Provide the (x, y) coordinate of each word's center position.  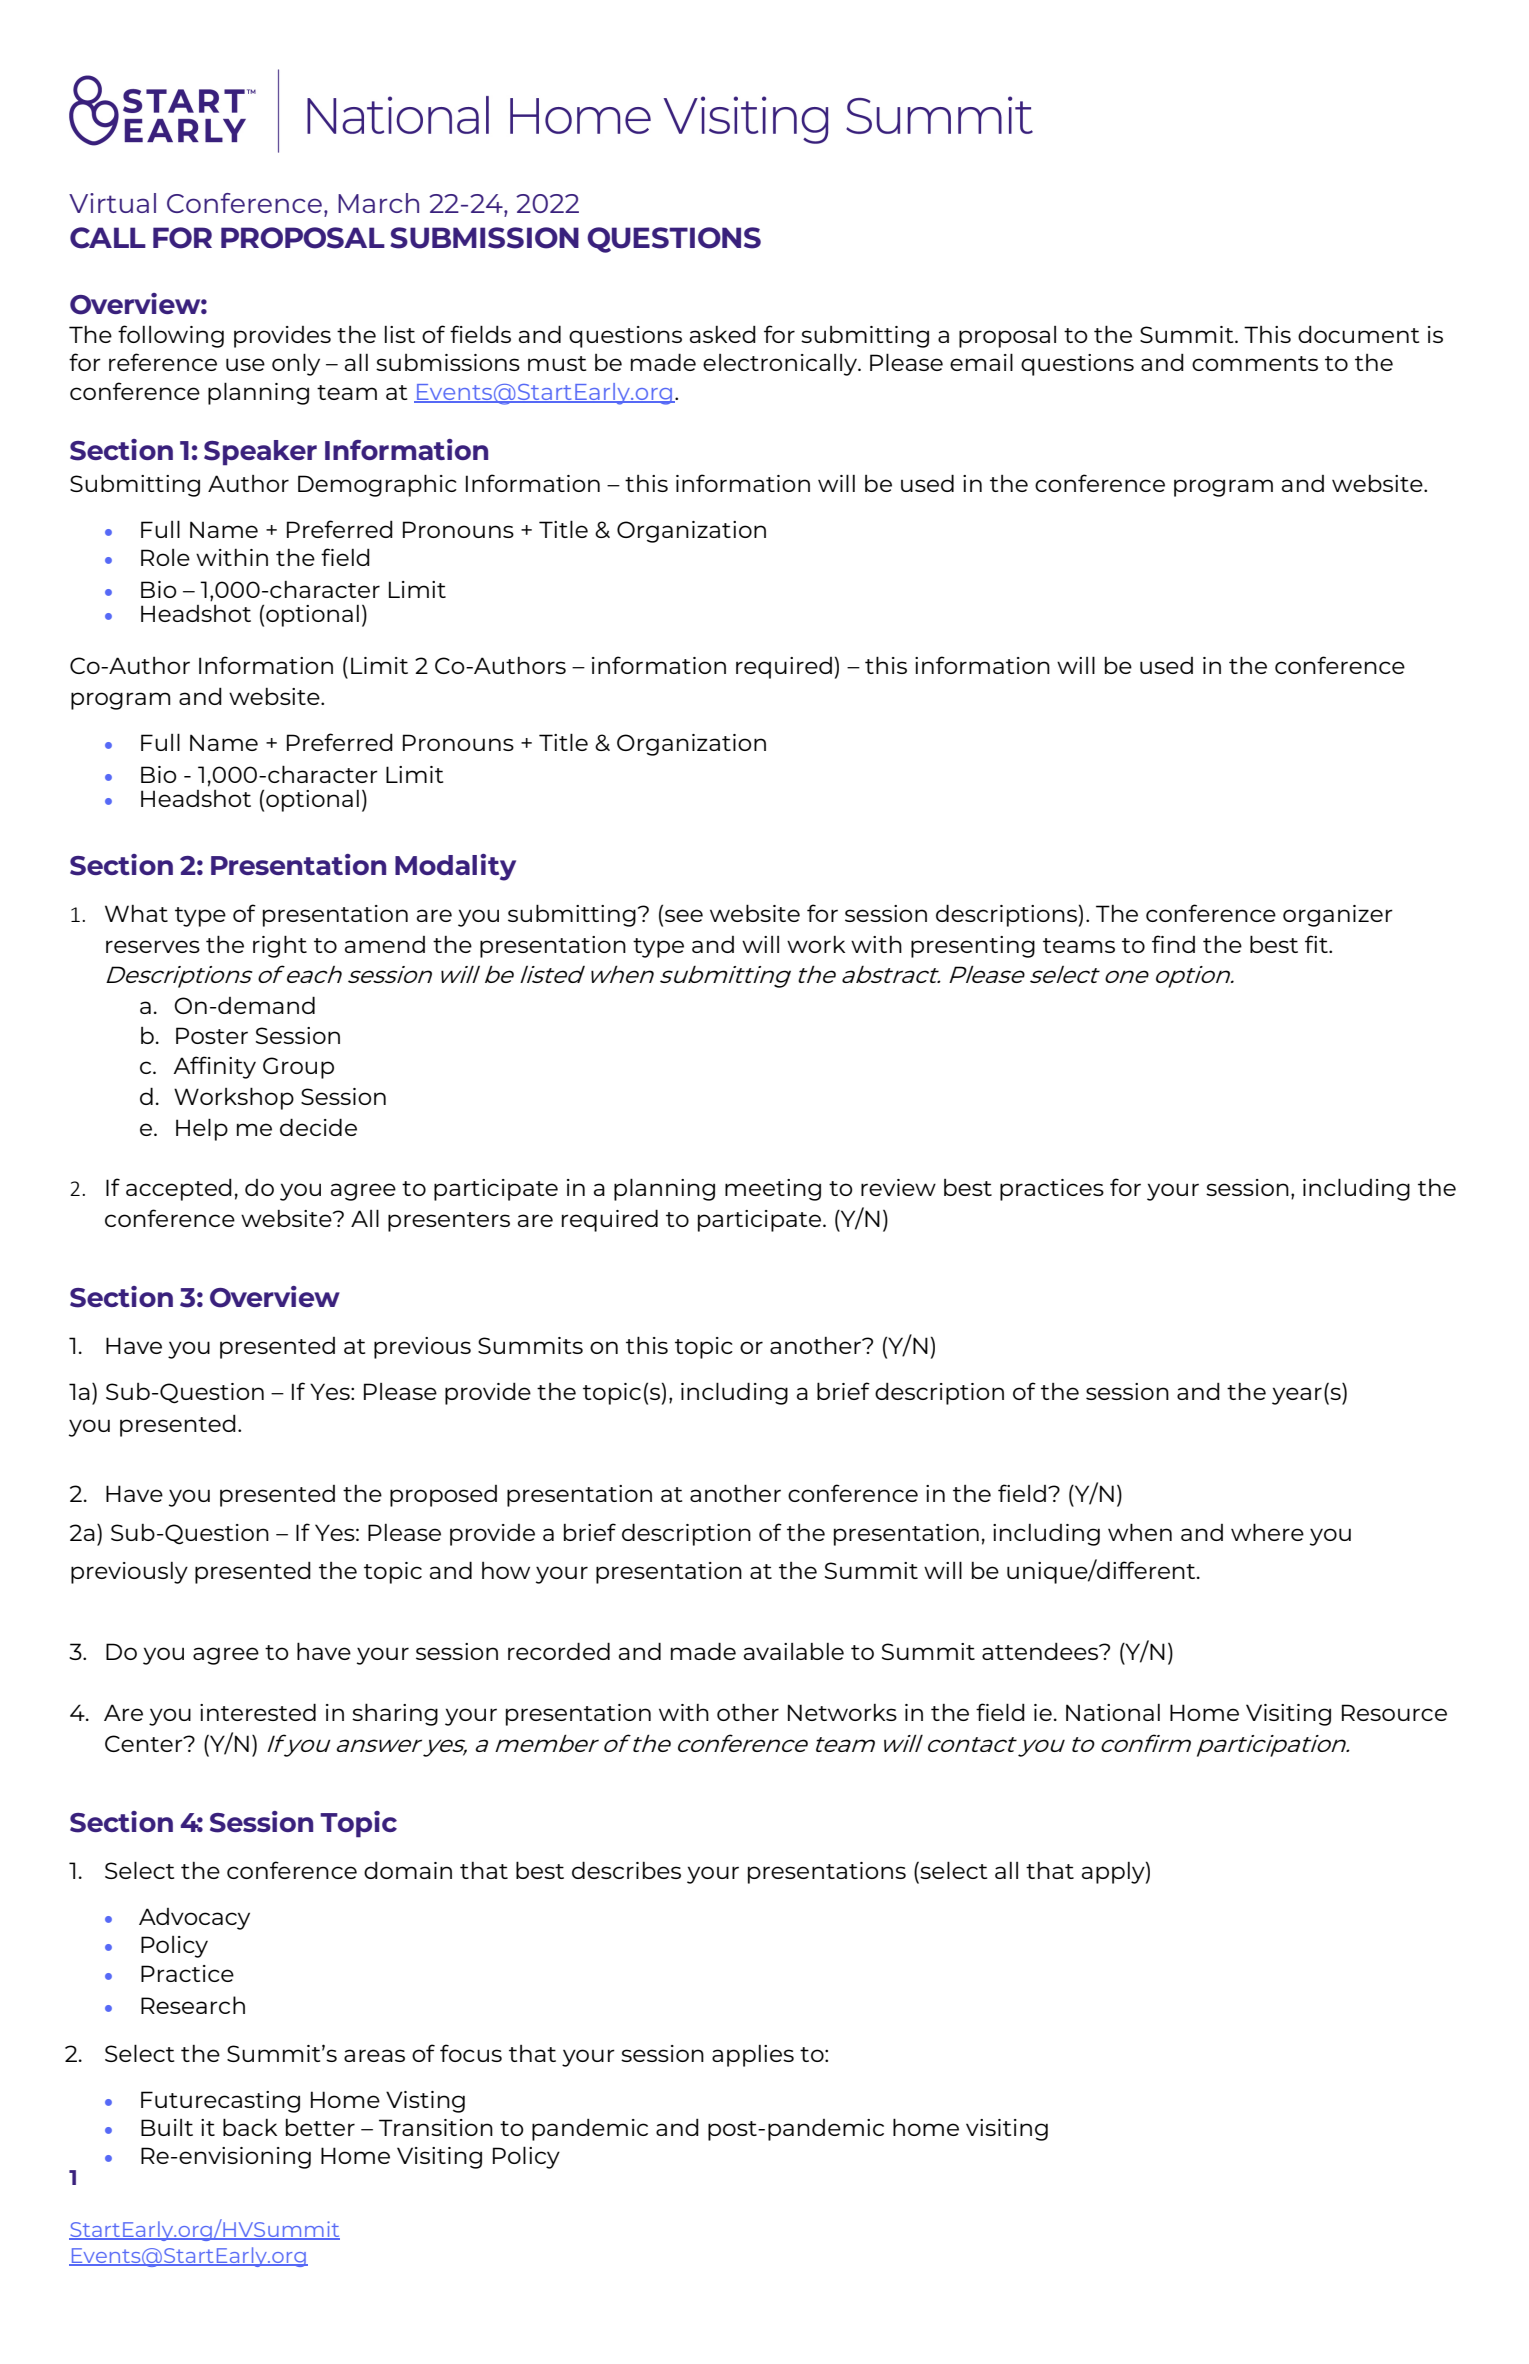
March (378, 203)
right (280, 946)
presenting (973, 947)
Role (165, 557)
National (1113, 1712)
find (1173, 944)
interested (258, 1712)
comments (1255, 363)
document (1358, 334)
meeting (773, 1190)
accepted (179, 1189)
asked (723, 334)
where (1267, 1532)
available (794, 1651)
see (684, 915)
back (250, 2127)
